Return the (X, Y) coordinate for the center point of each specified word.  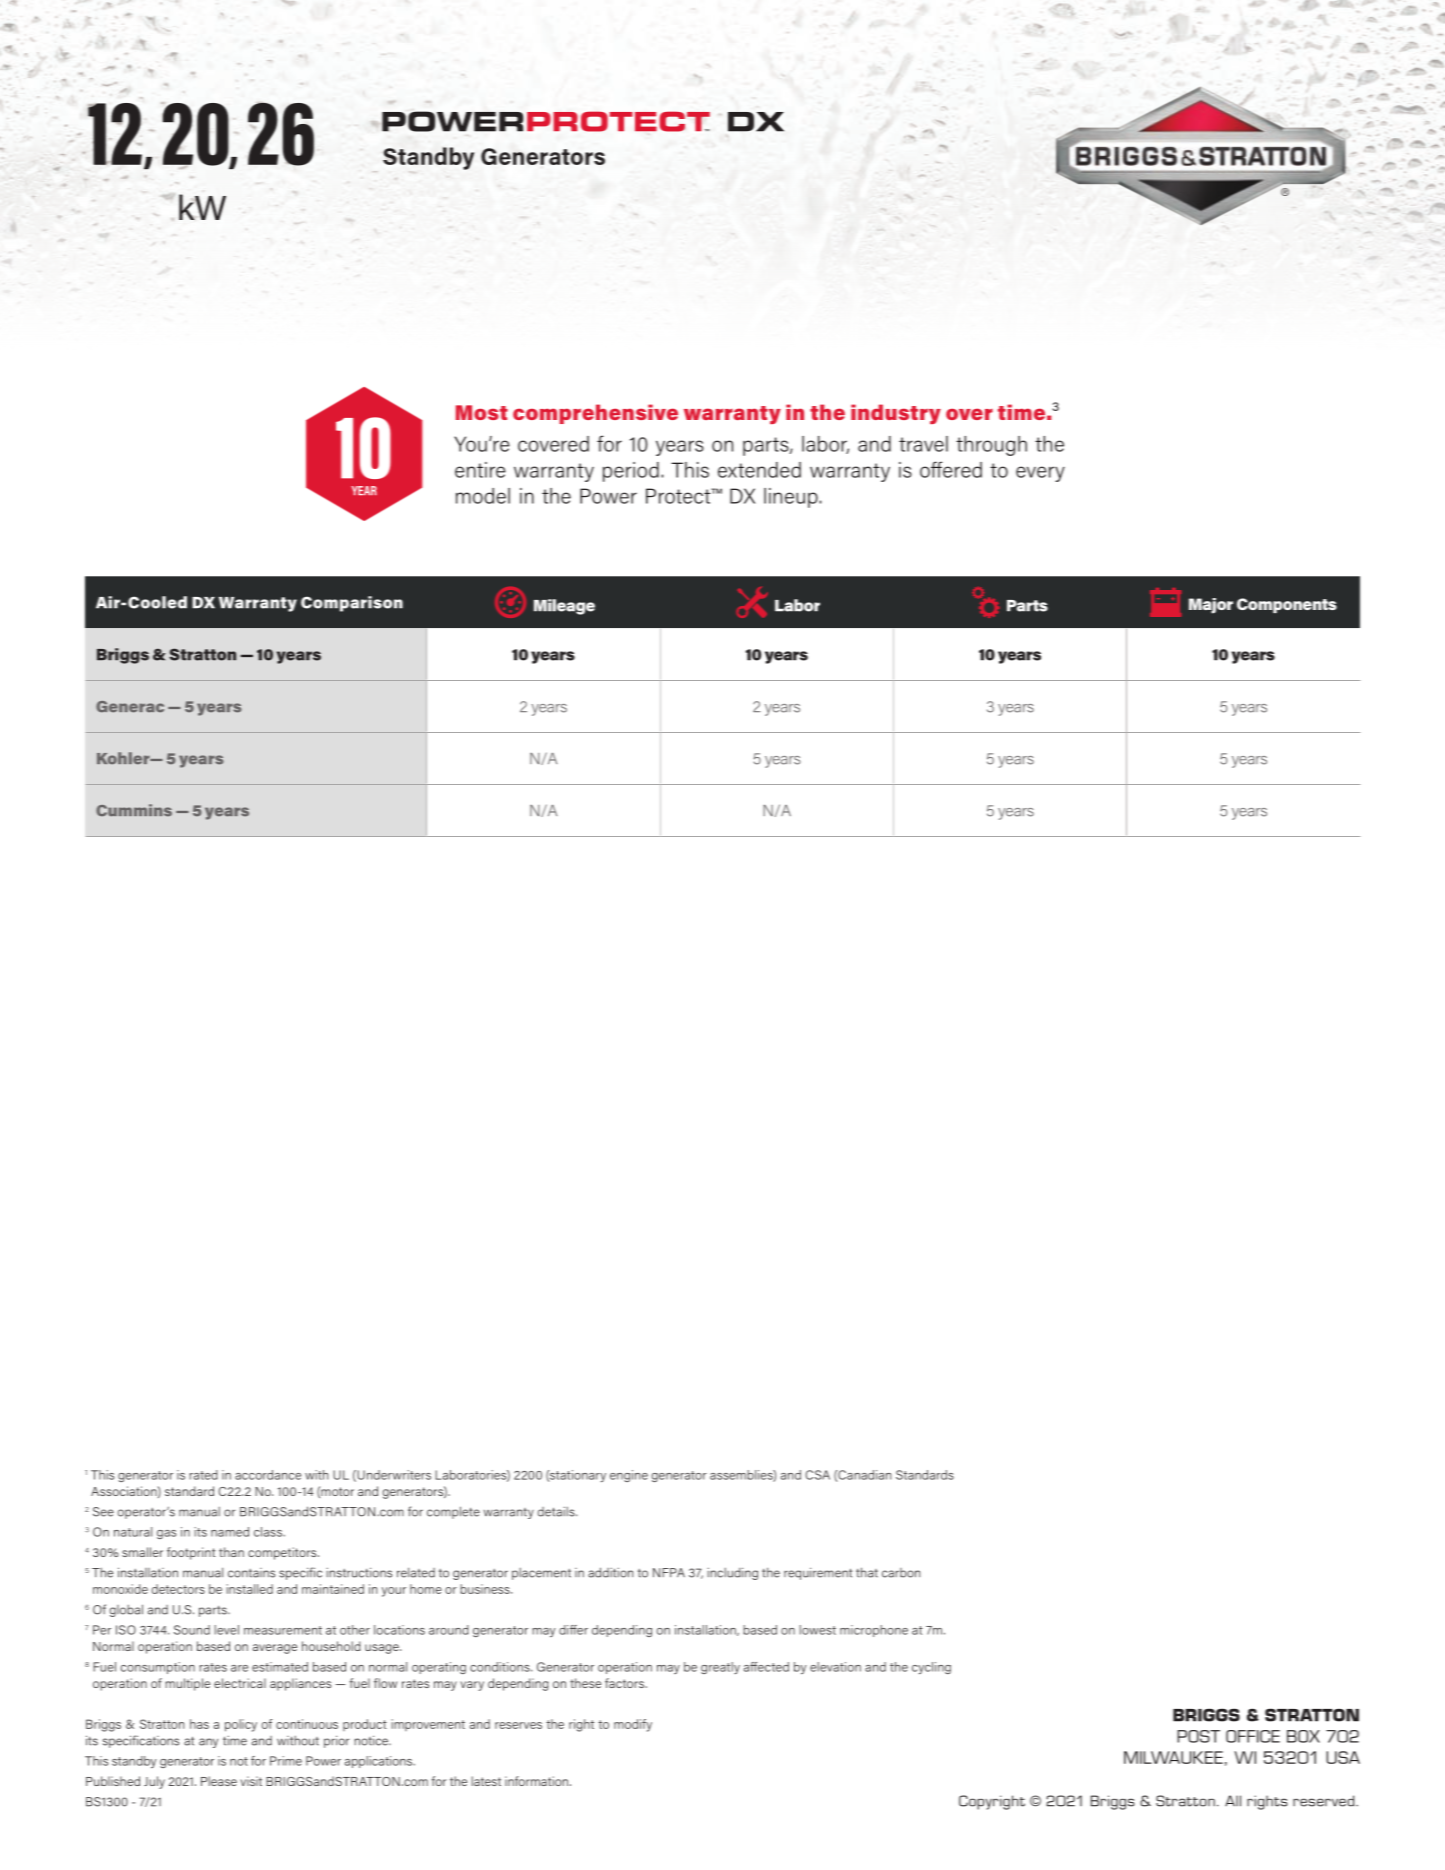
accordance (268, 1475)
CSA (818, 1475)
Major (1211, 606)
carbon (901, 1573)
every (1040, 474)
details (557, 1512)
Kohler (124, 758)
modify (633, 1725)
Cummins (134, 810)
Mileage (564, 607)
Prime (286, 1761)
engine (629, 1476)
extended (759, 470)
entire (480, 470)
